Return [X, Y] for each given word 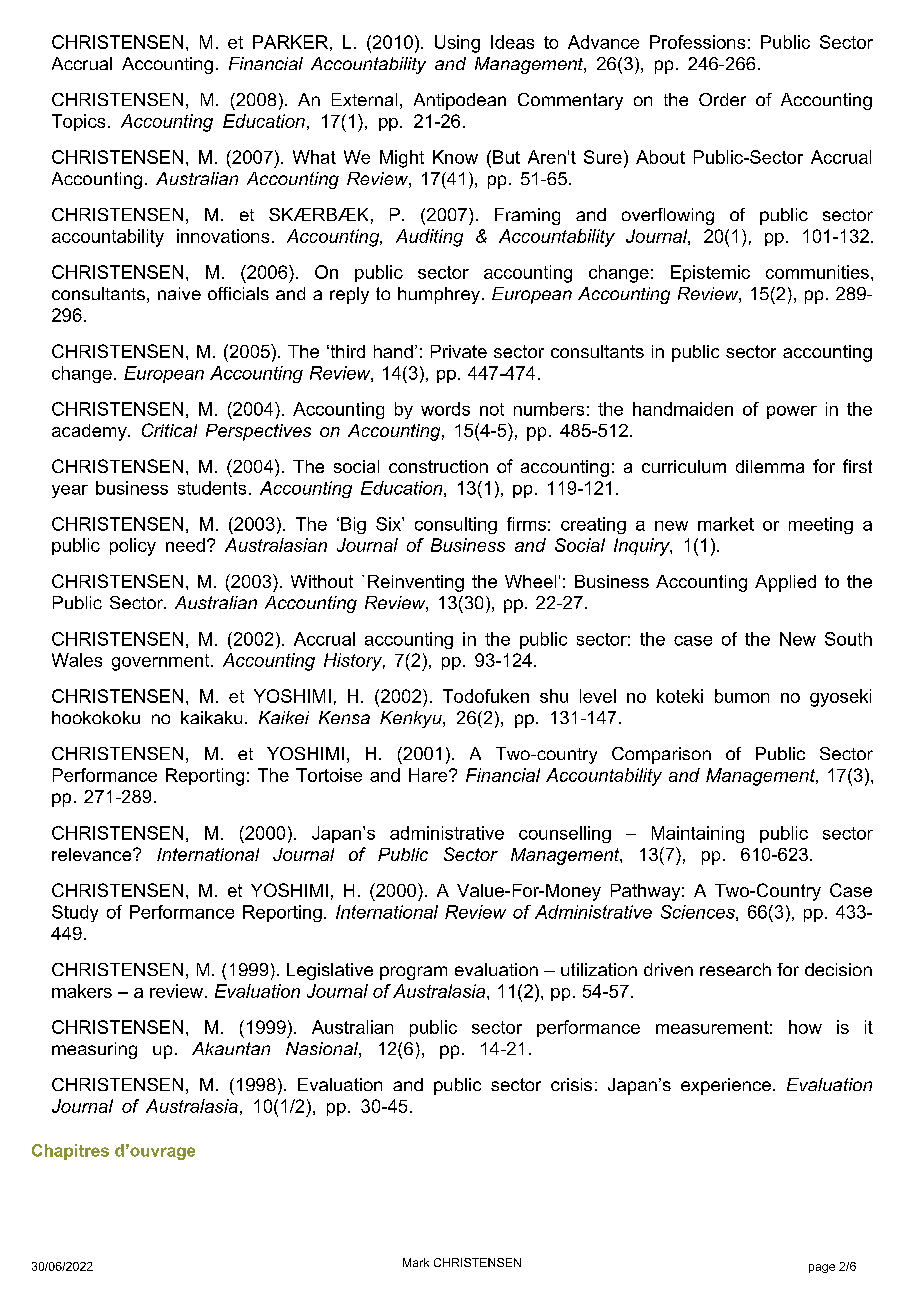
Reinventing [416, 583]
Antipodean [460, 101]
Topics [78, 122]
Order [722, 99]
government [162, 662]
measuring [94, 1050]
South [848, 639]
